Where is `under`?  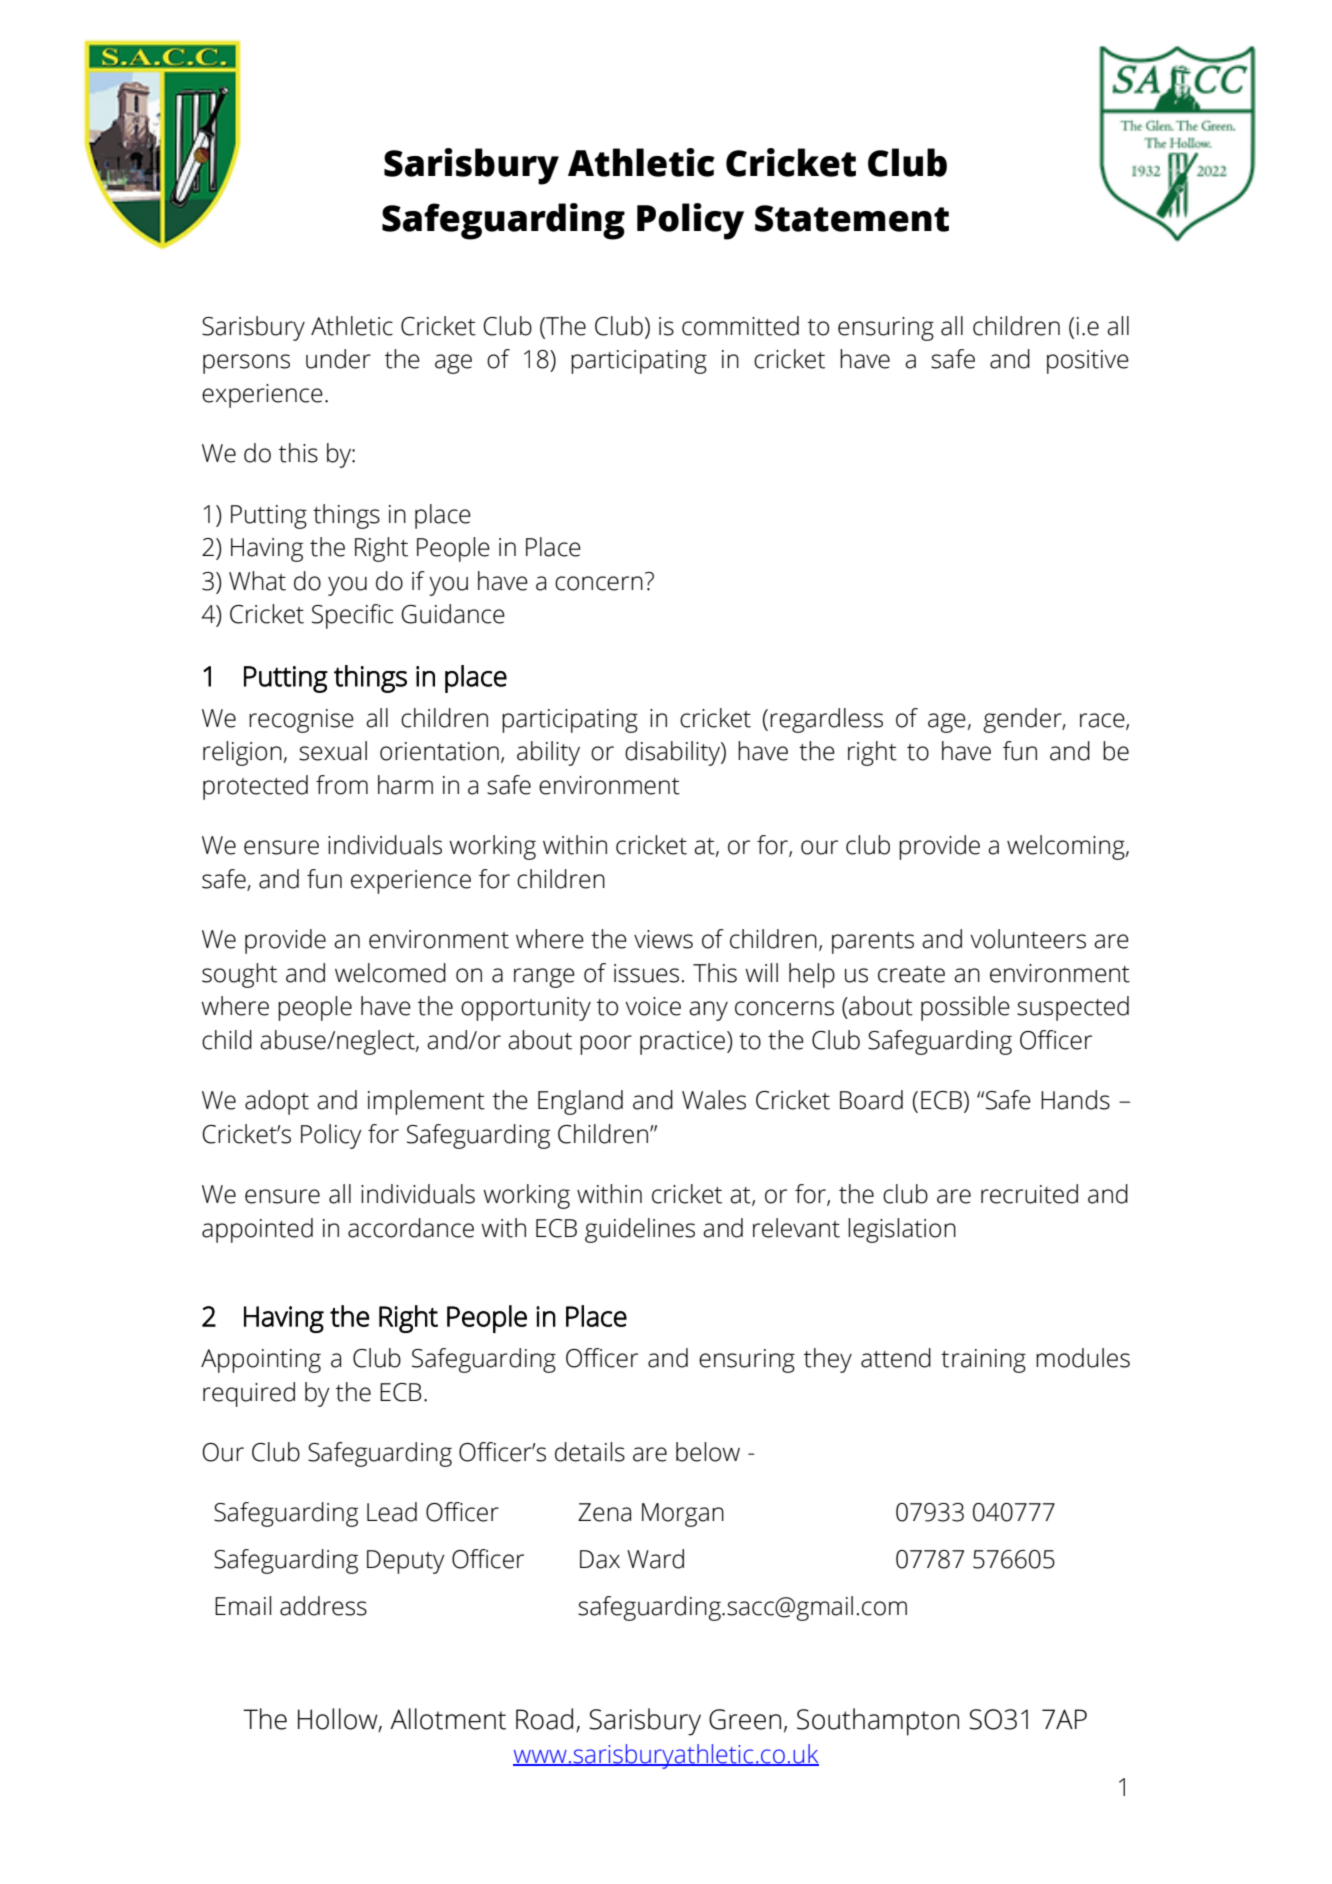
under is located at coordinates (338, 359).
